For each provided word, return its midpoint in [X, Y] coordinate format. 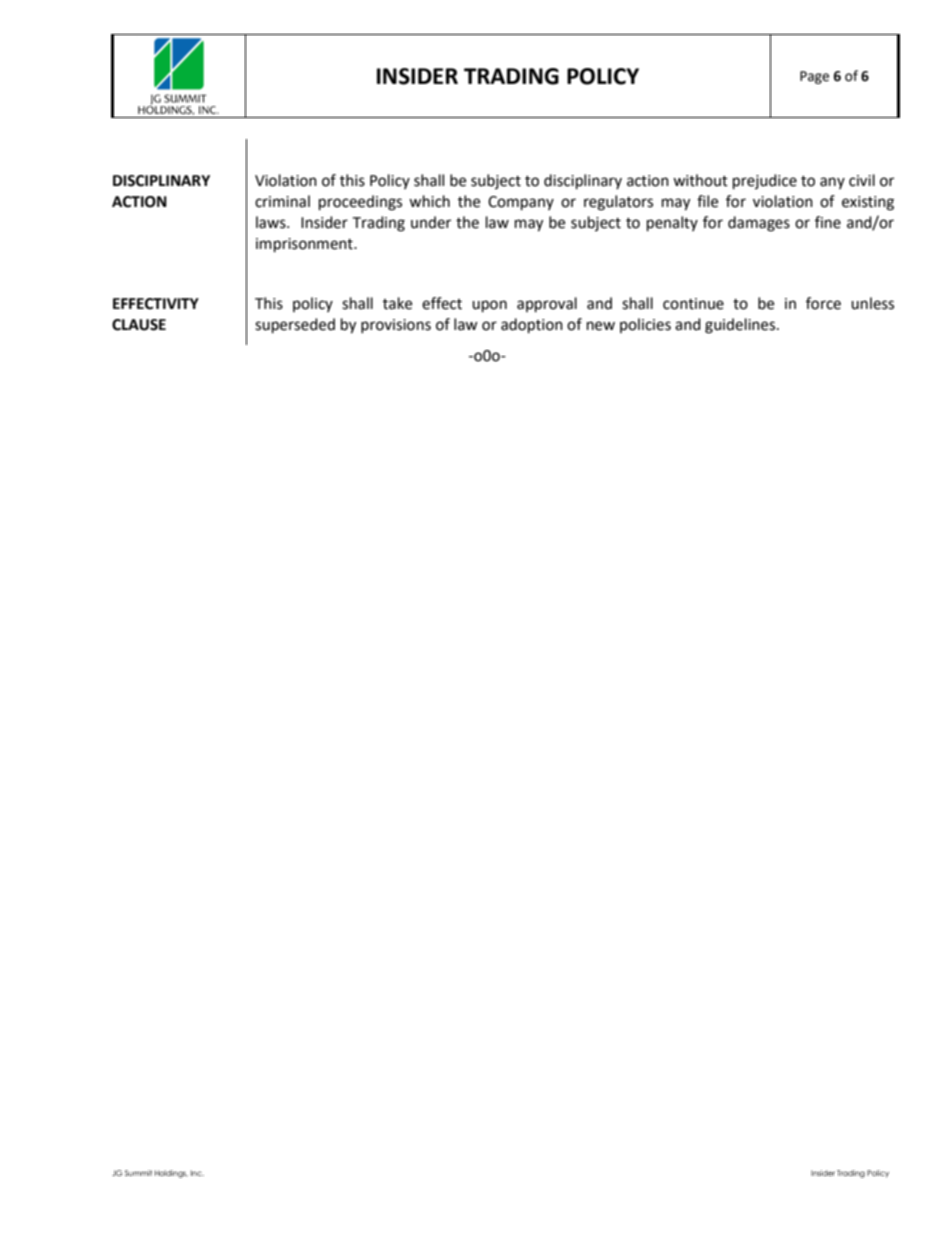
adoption [532, 326]
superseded [295, 326]
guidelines [741, 326]
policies [645, 325]
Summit [138, 1173]
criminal [282, 201]
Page [814, 77]
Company [521, 203]
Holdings [171, 1174]
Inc [197, 1173]
